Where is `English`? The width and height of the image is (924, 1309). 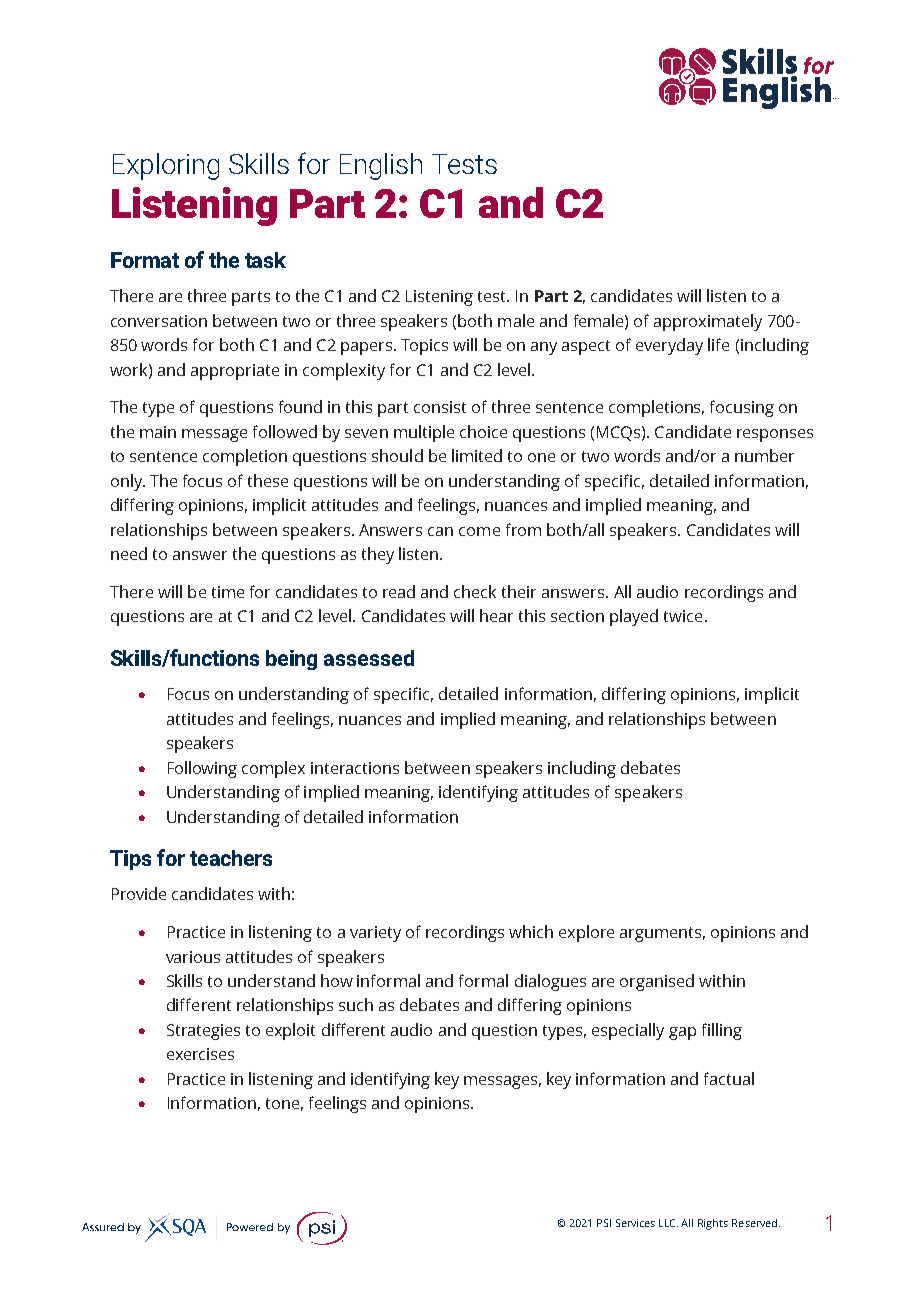
English is located at coordinates (381, 166).
